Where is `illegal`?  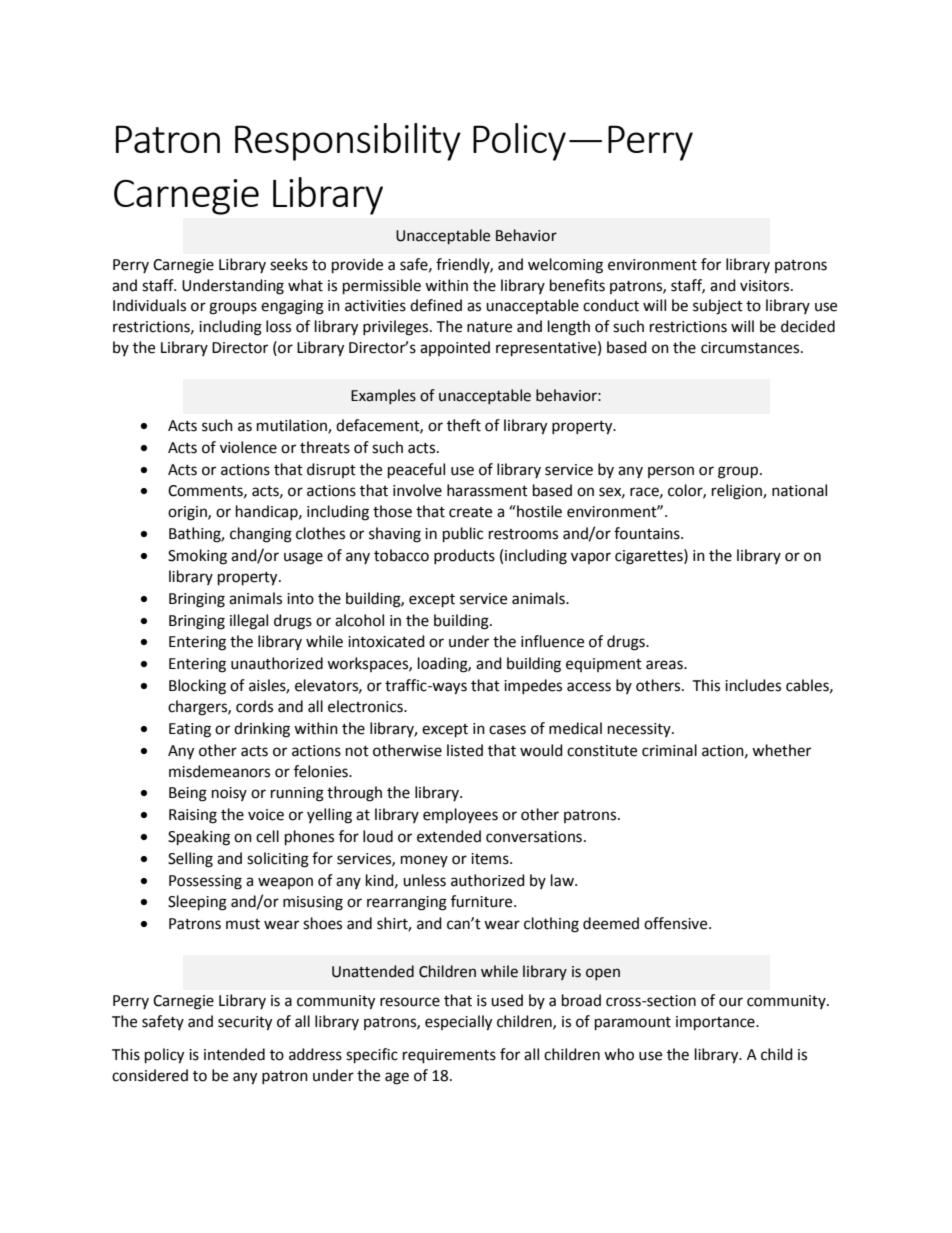 illegal is located at coordinates (249, 622).
